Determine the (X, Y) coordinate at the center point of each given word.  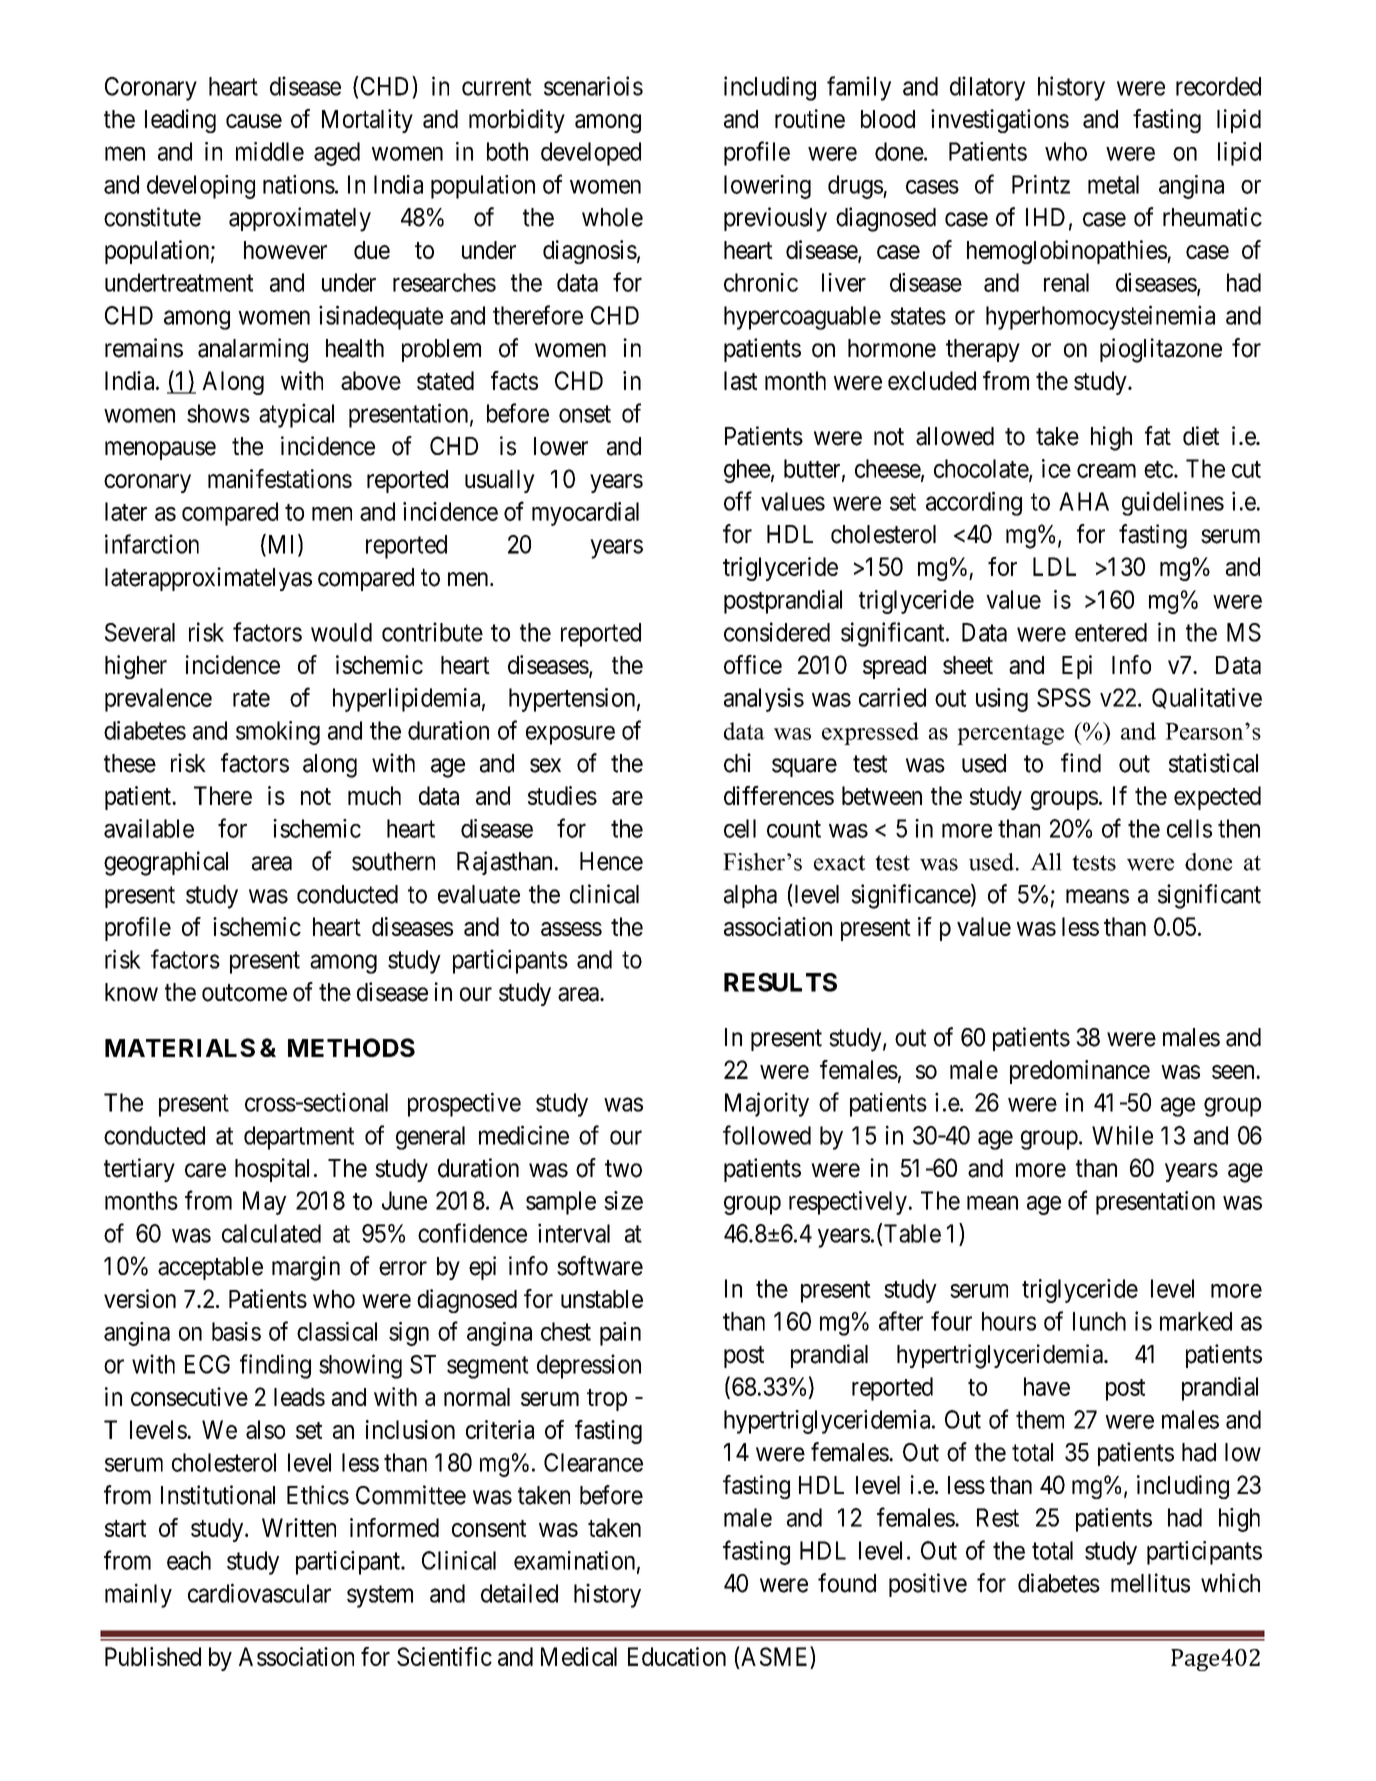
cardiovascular (259, 1593)
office (753, 664)
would (341, 632)
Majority (767, 1104)
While (1122, 1135)
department (299, 1138)
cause (254, 121)
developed (591, 154)
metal (1113, 184)
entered (1111, 632)
